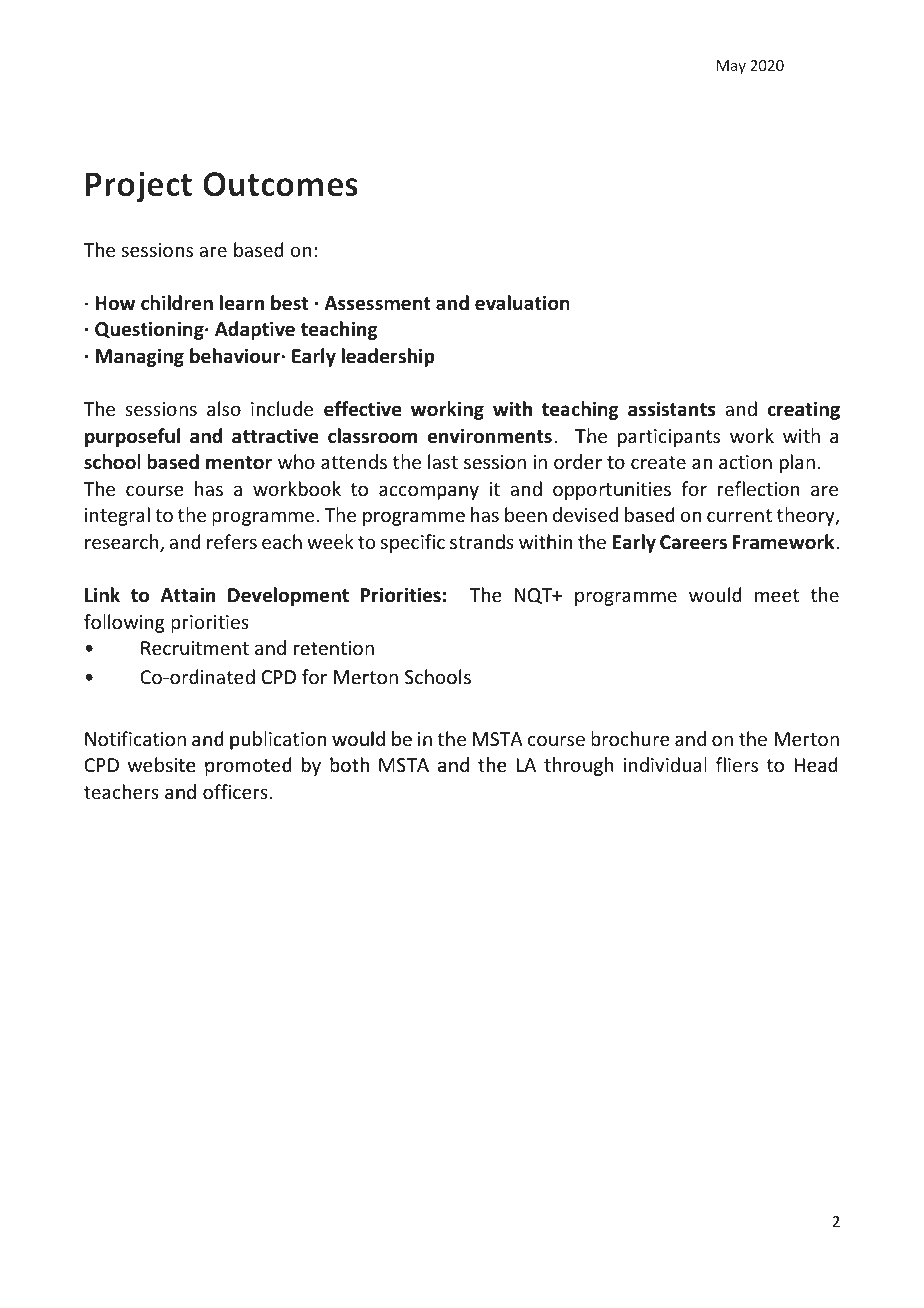 The height and width of the screenshot is (1308, 924). What do you see at coordinates (777, 595) in the screenshot?
I see `meet` at bounding box center [777, 595].
